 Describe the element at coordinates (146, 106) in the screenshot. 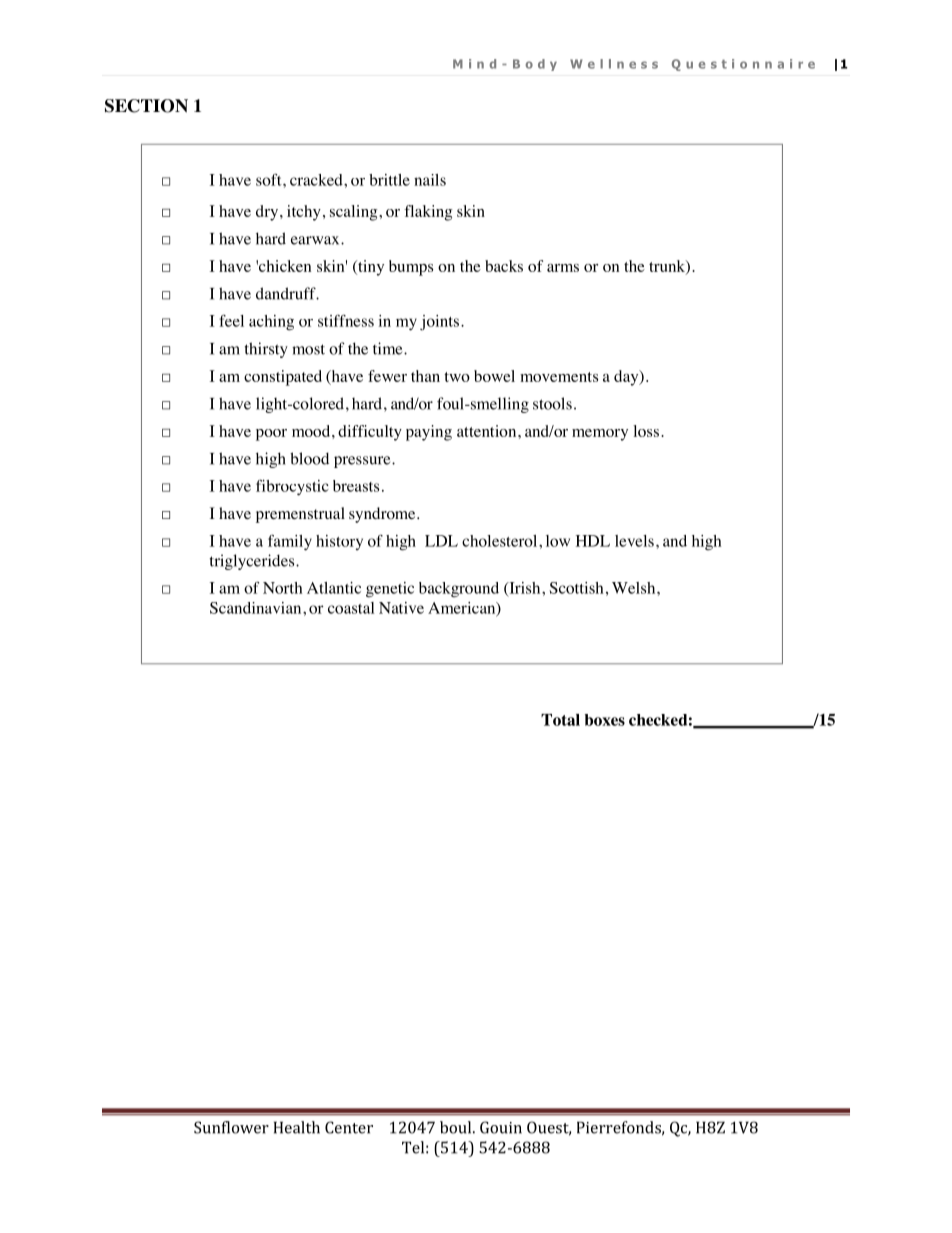

I see `SECTION` at that location.
